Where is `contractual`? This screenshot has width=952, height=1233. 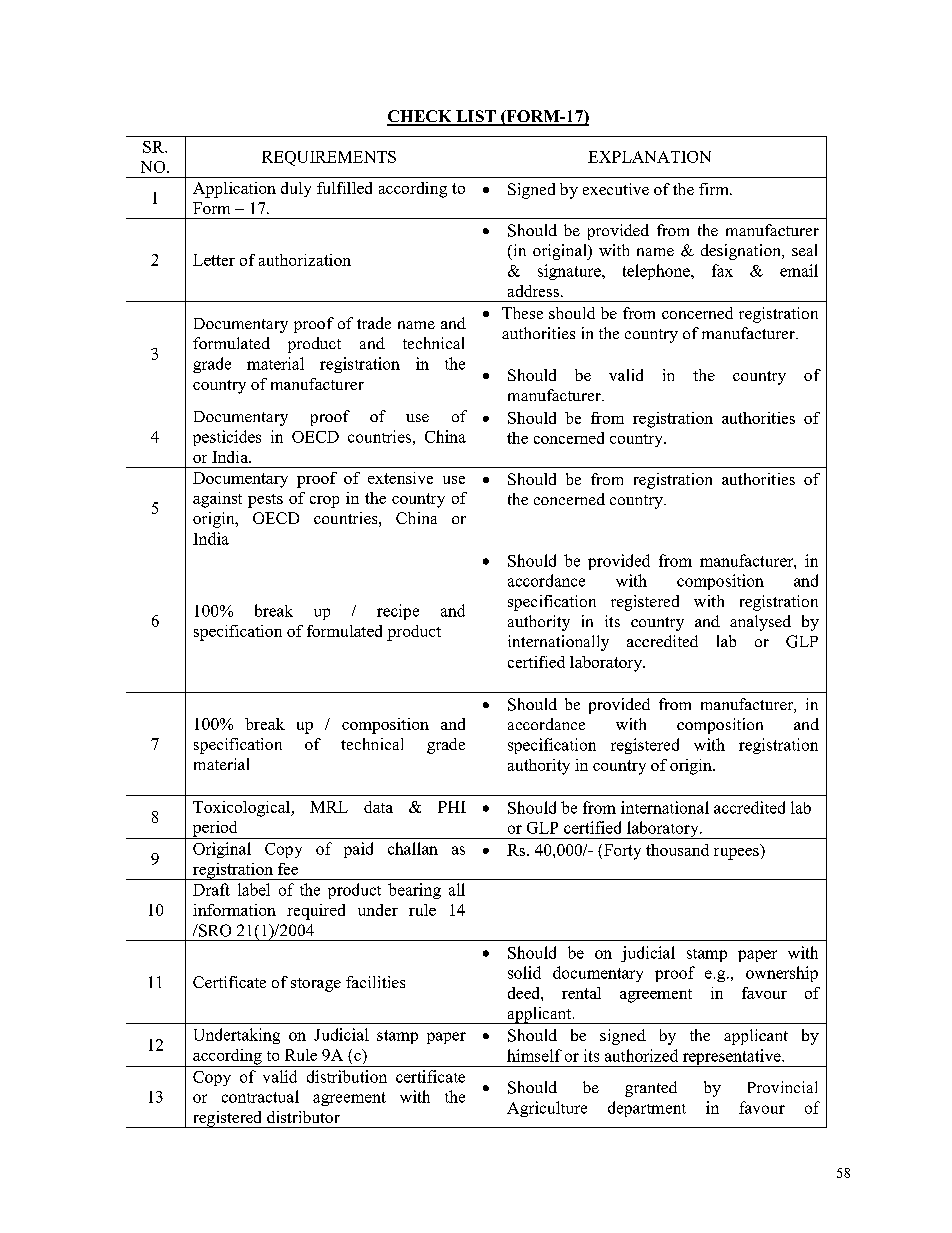 contractual is located at coordinates (260, 1096).
